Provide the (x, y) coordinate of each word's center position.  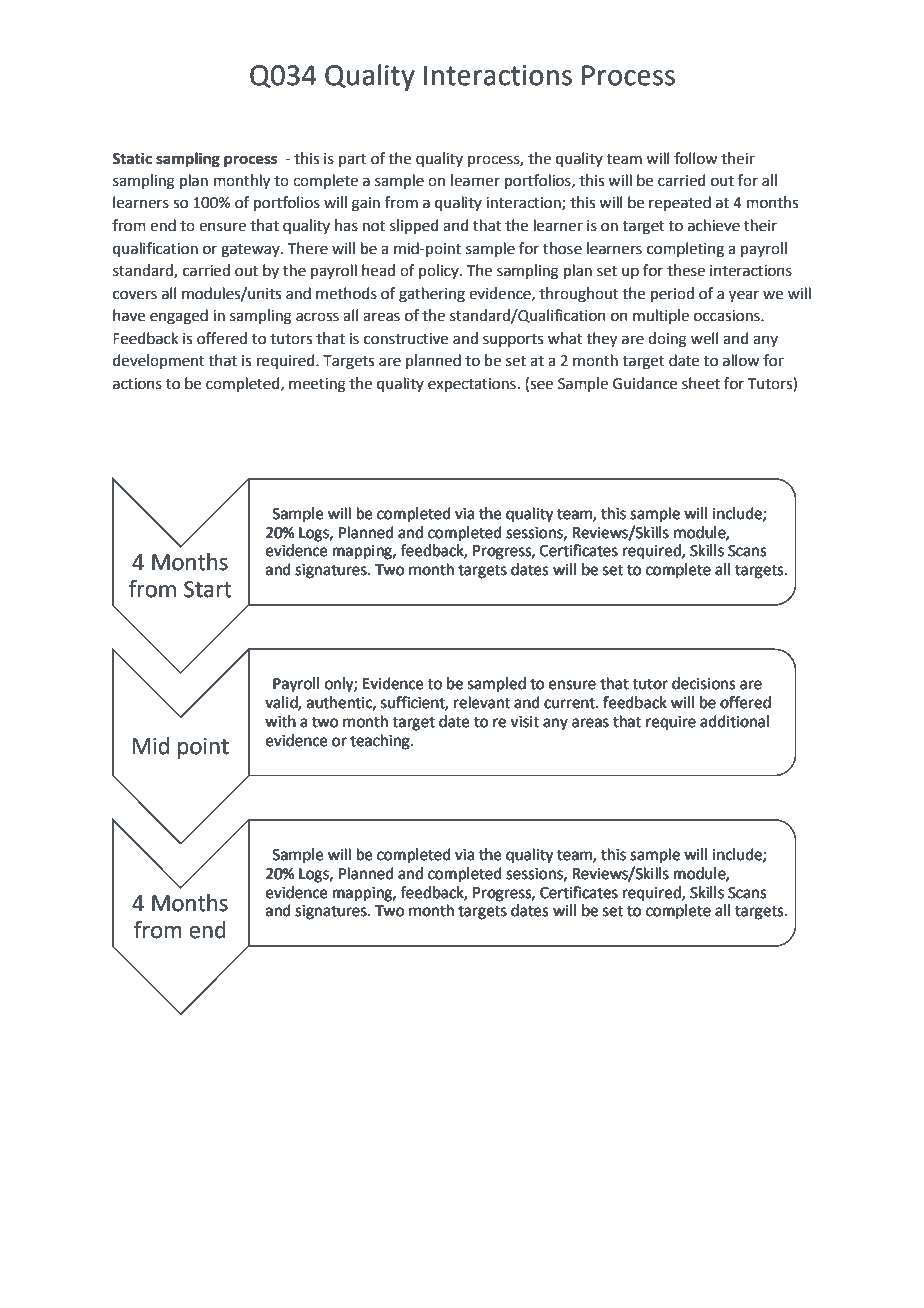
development (159, 361)
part (353, 160)
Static (132, 158)
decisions (703, 683)
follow (695, 158)
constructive (406, 339)
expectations (472, 385)
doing (667, 340)
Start (208, 589)
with (280, 721)
